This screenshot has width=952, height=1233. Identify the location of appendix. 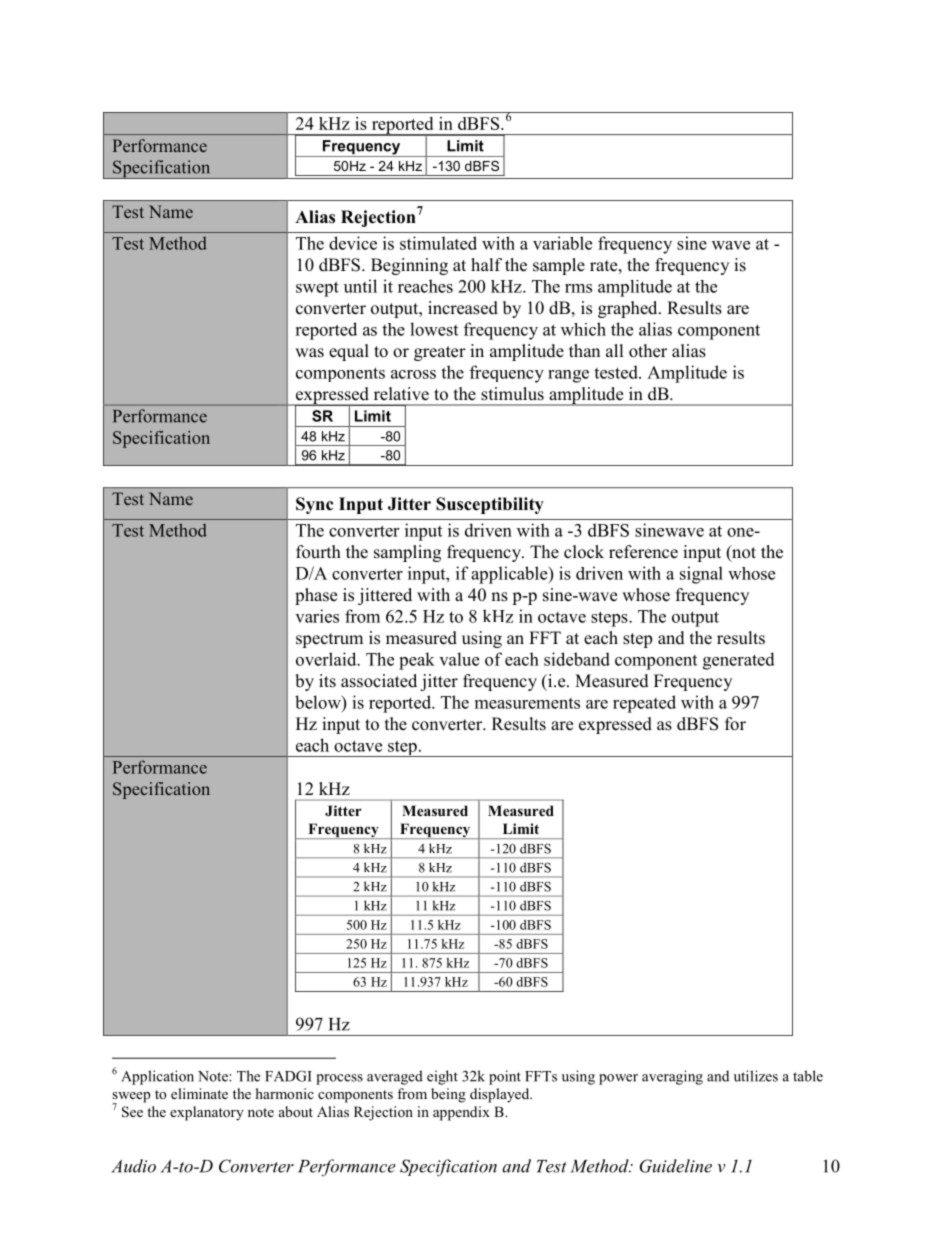
(461, 1113).
